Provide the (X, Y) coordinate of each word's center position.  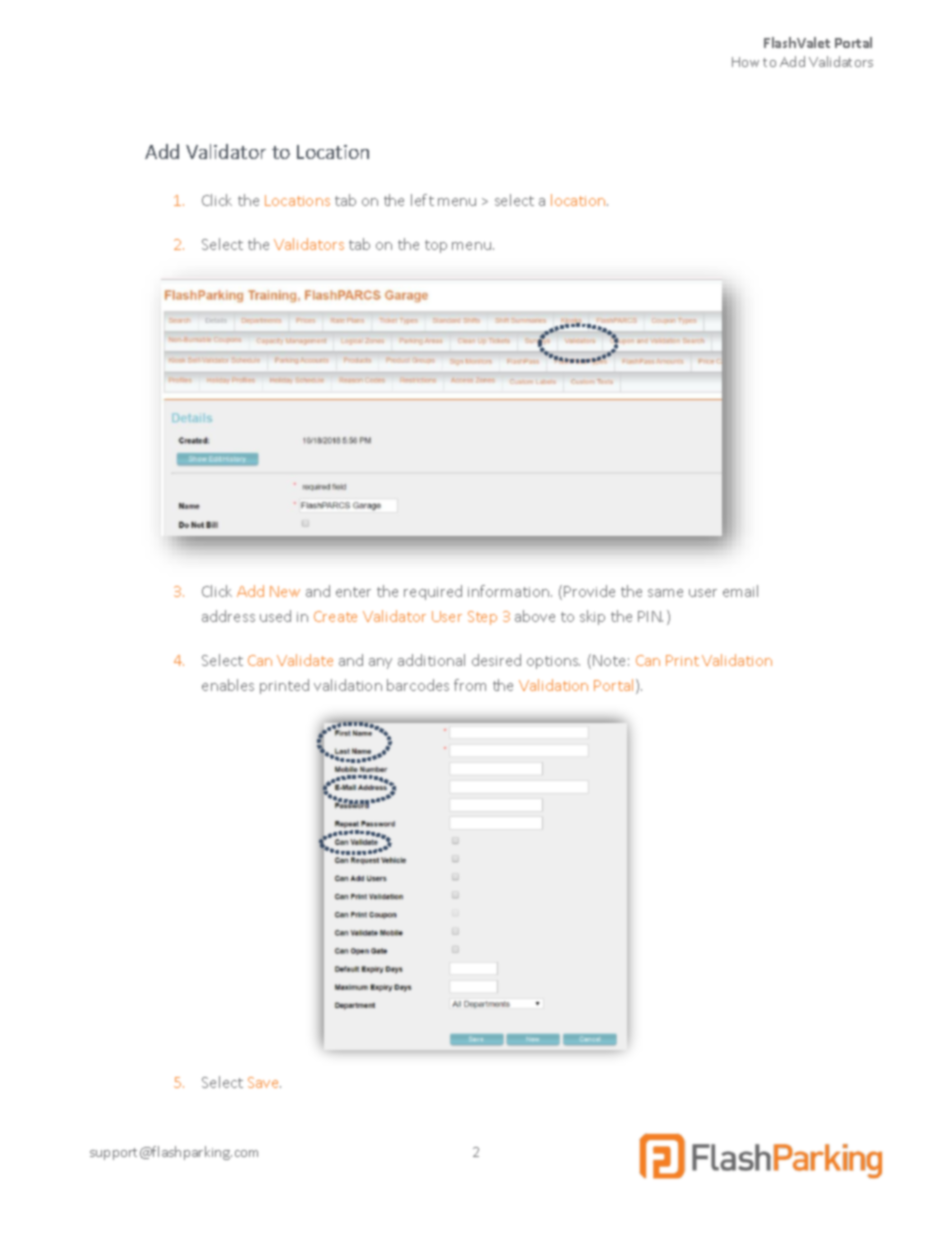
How (745, 62)
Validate (305, 660)
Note (609, 660)
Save (264, 1082)
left (422, 200)
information (508, 591)
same (665, 593)
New (285, 591)
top (436, 246)
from (470, 685)
